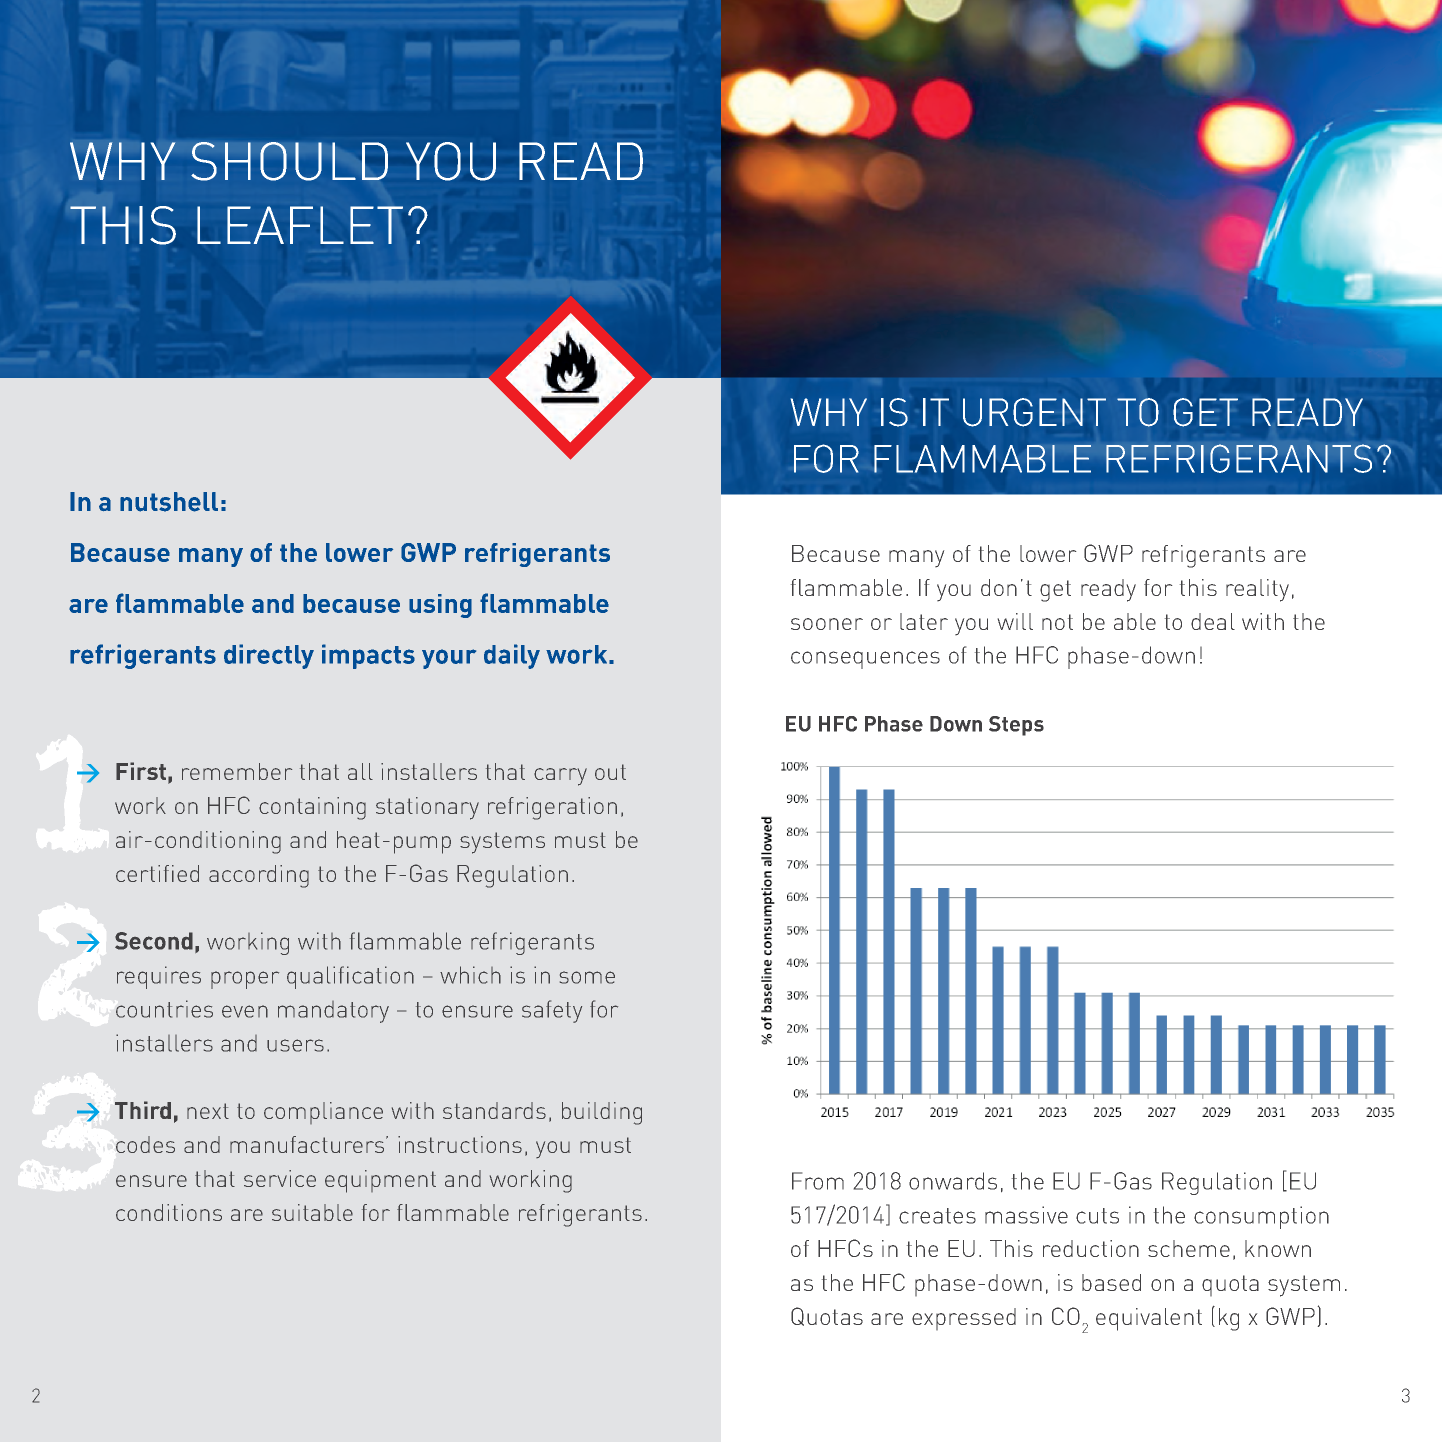 The height and width of the document is (1442, 1442). What do you see at coordinates (237, 771) in the document?
I see `remember` at bounding box center [237, 771].
